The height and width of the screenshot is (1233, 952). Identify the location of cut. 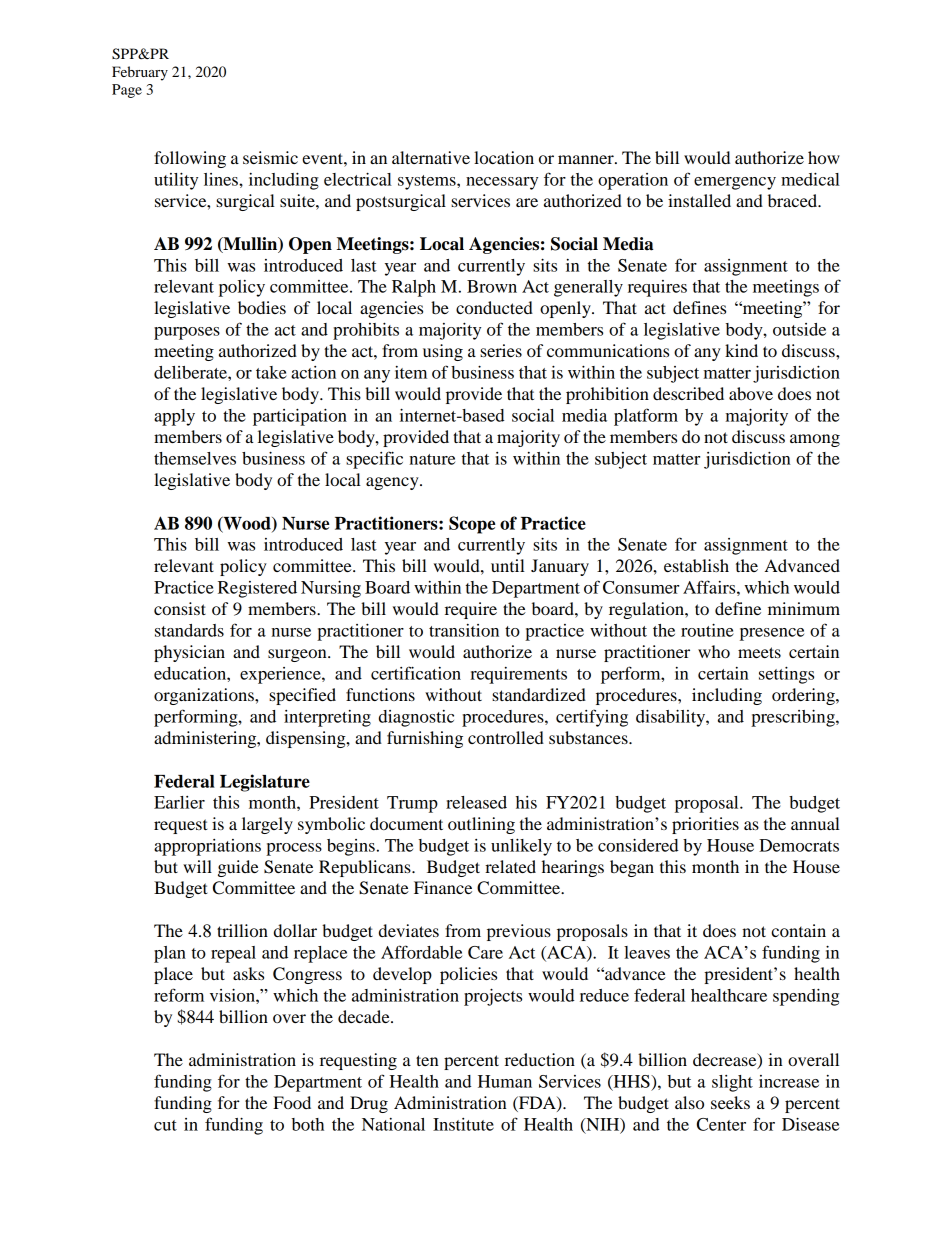
(165, 1125).
